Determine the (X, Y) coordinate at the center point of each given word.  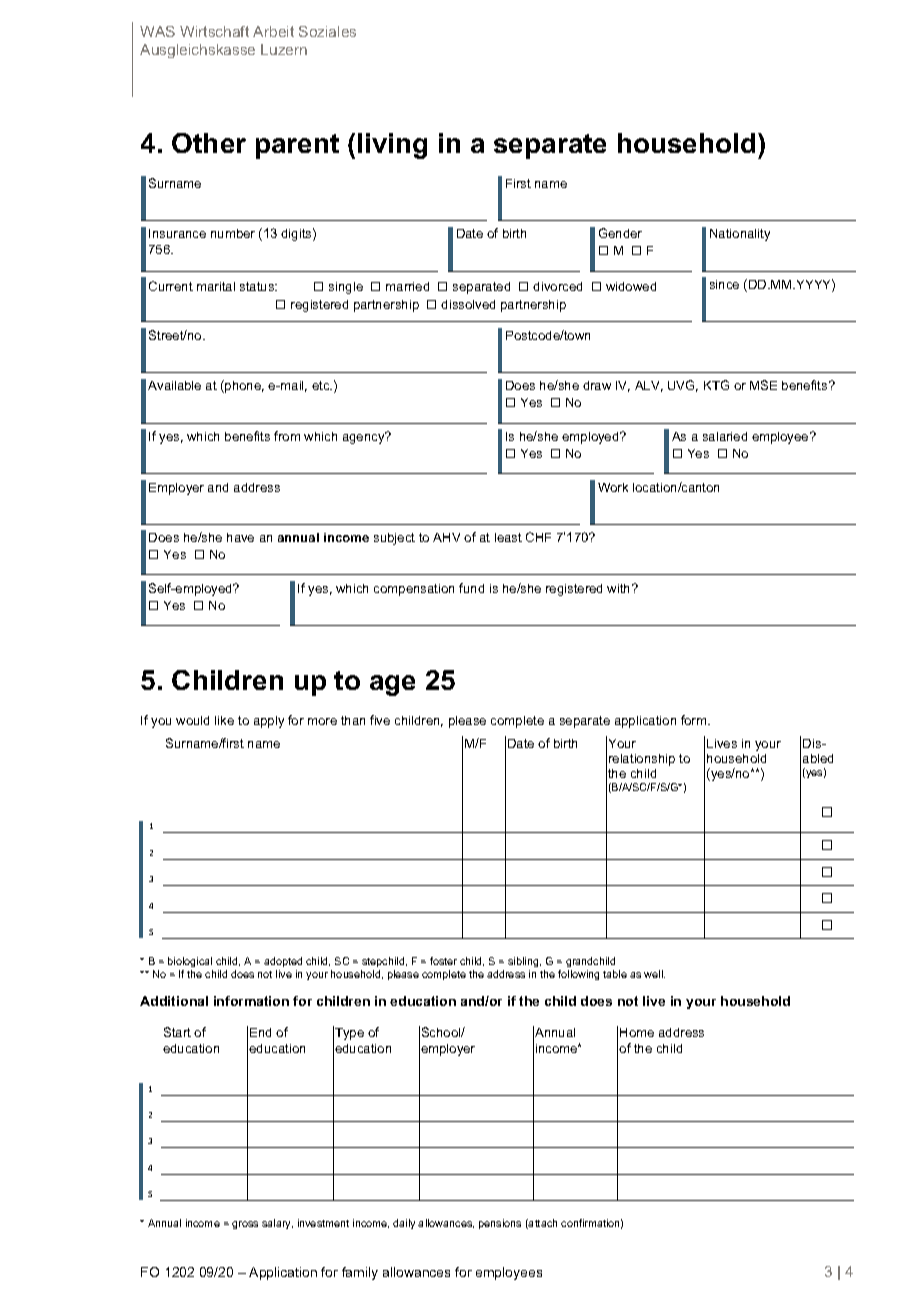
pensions (500, 1224)
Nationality (740, 235)
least (508, 537)
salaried (725, 436)
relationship (642, 760)
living (392, 146)
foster (443, 961)
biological (190, 964)
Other (209, 143)
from (287, 436)
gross (245, 1225)
